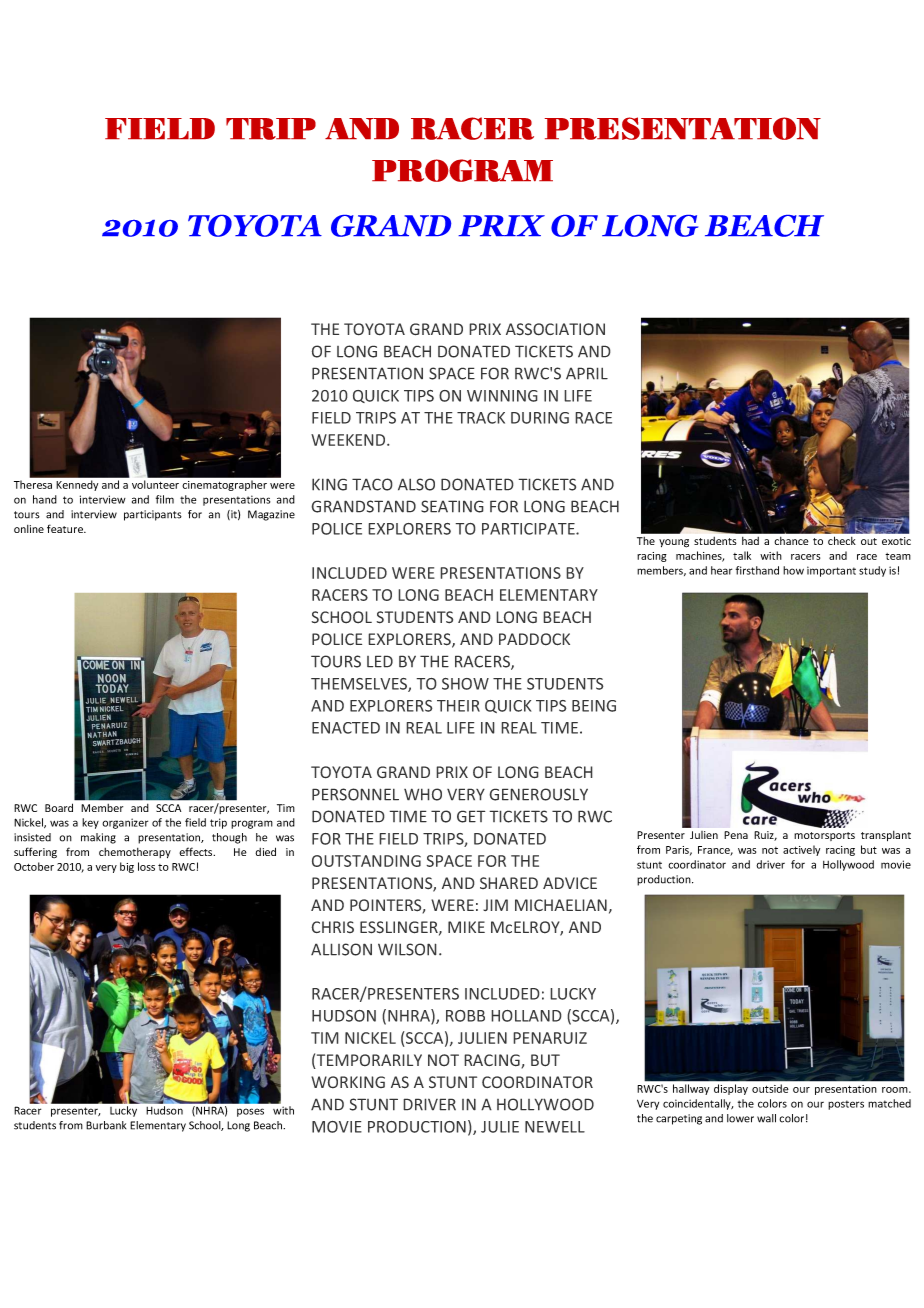  What do you see at coordinates (555, 1127) in the screenshot?
I see `NEWELL` at bounding box center [555, 1127].
